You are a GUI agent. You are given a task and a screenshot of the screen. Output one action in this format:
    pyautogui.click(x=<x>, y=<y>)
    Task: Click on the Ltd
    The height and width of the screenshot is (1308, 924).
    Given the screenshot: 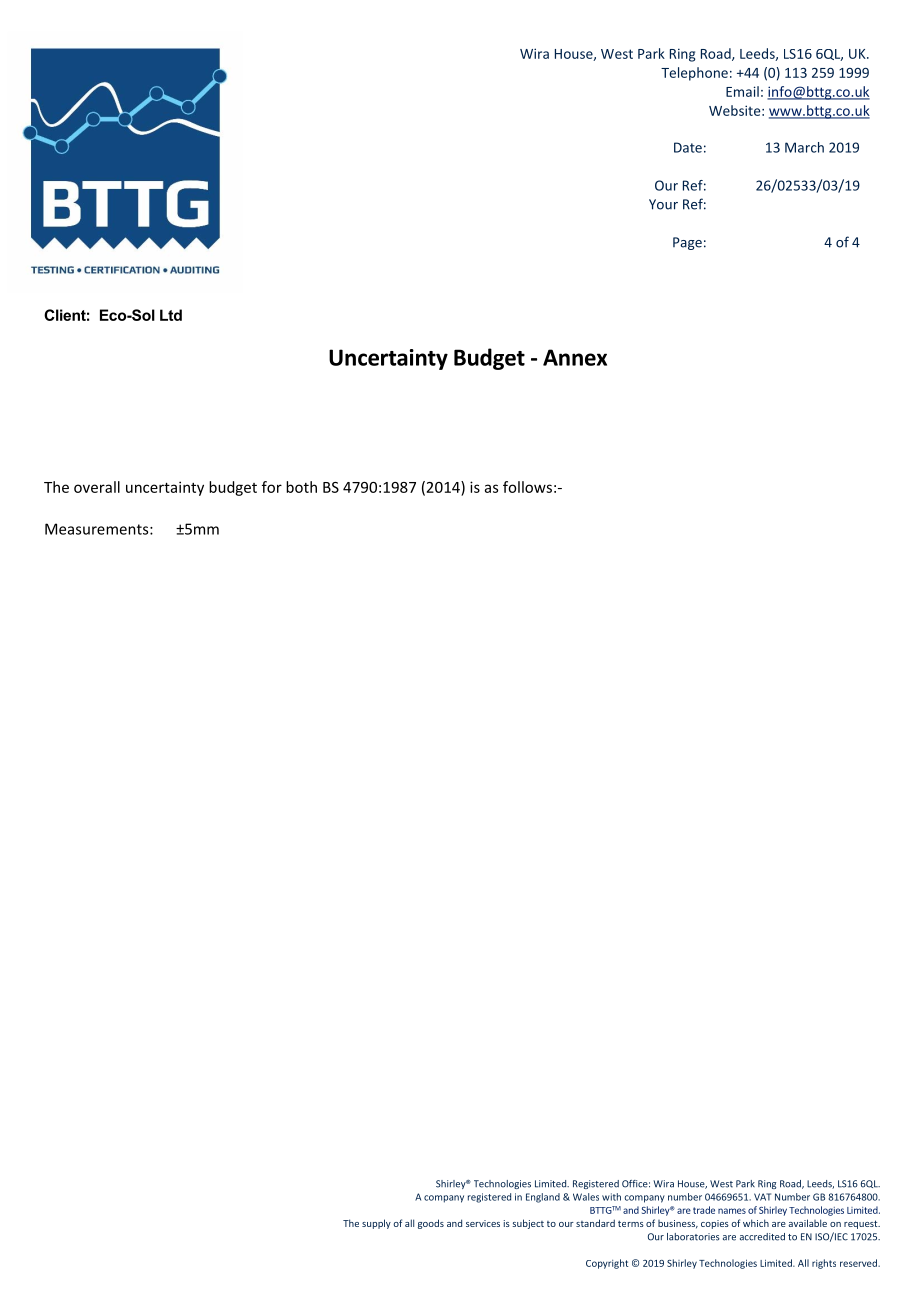 What is the action you would take?
    pyautogui.click(x=171, y=315)
